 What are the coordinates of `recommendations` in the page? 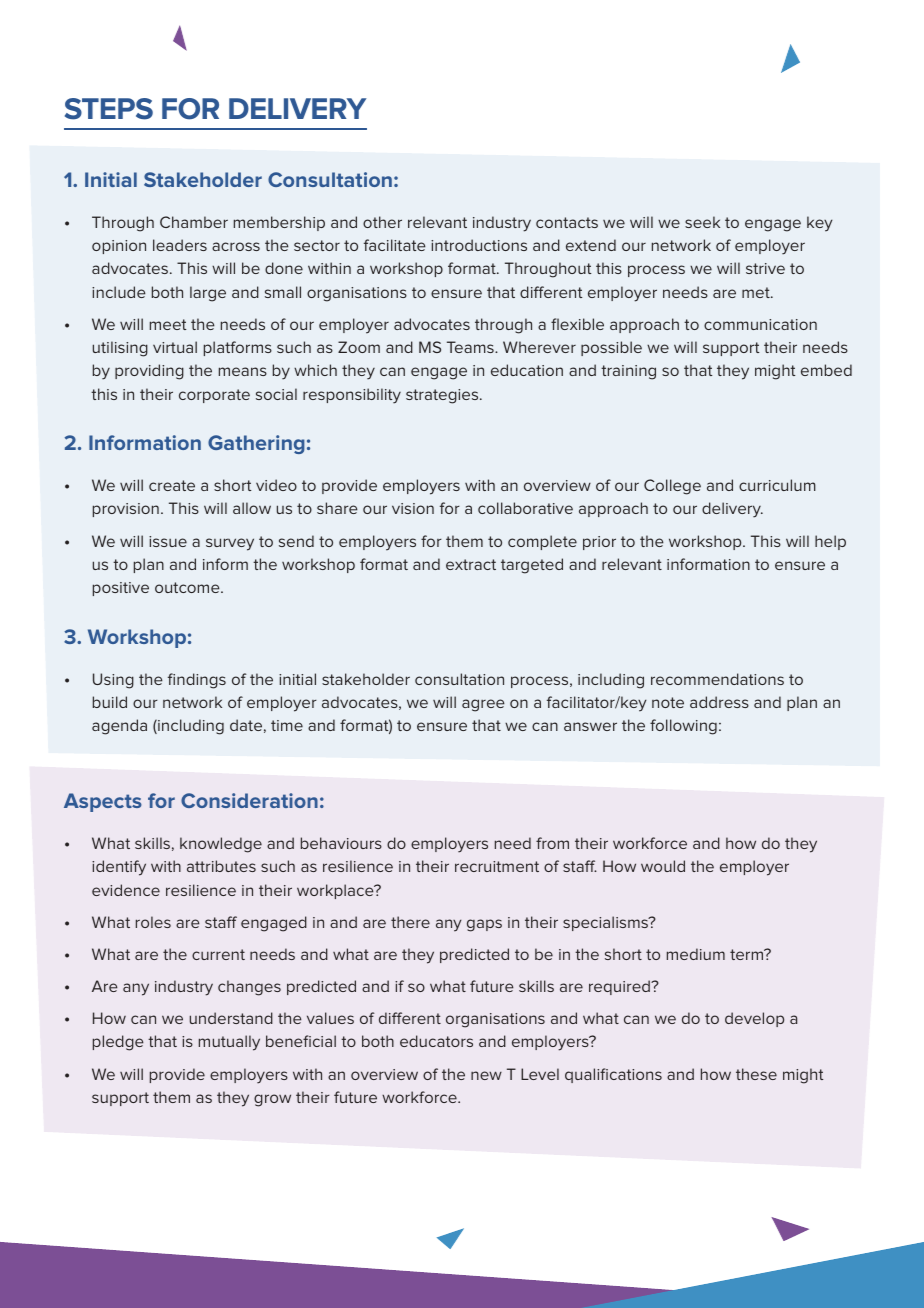 It's located at (717, 679).
